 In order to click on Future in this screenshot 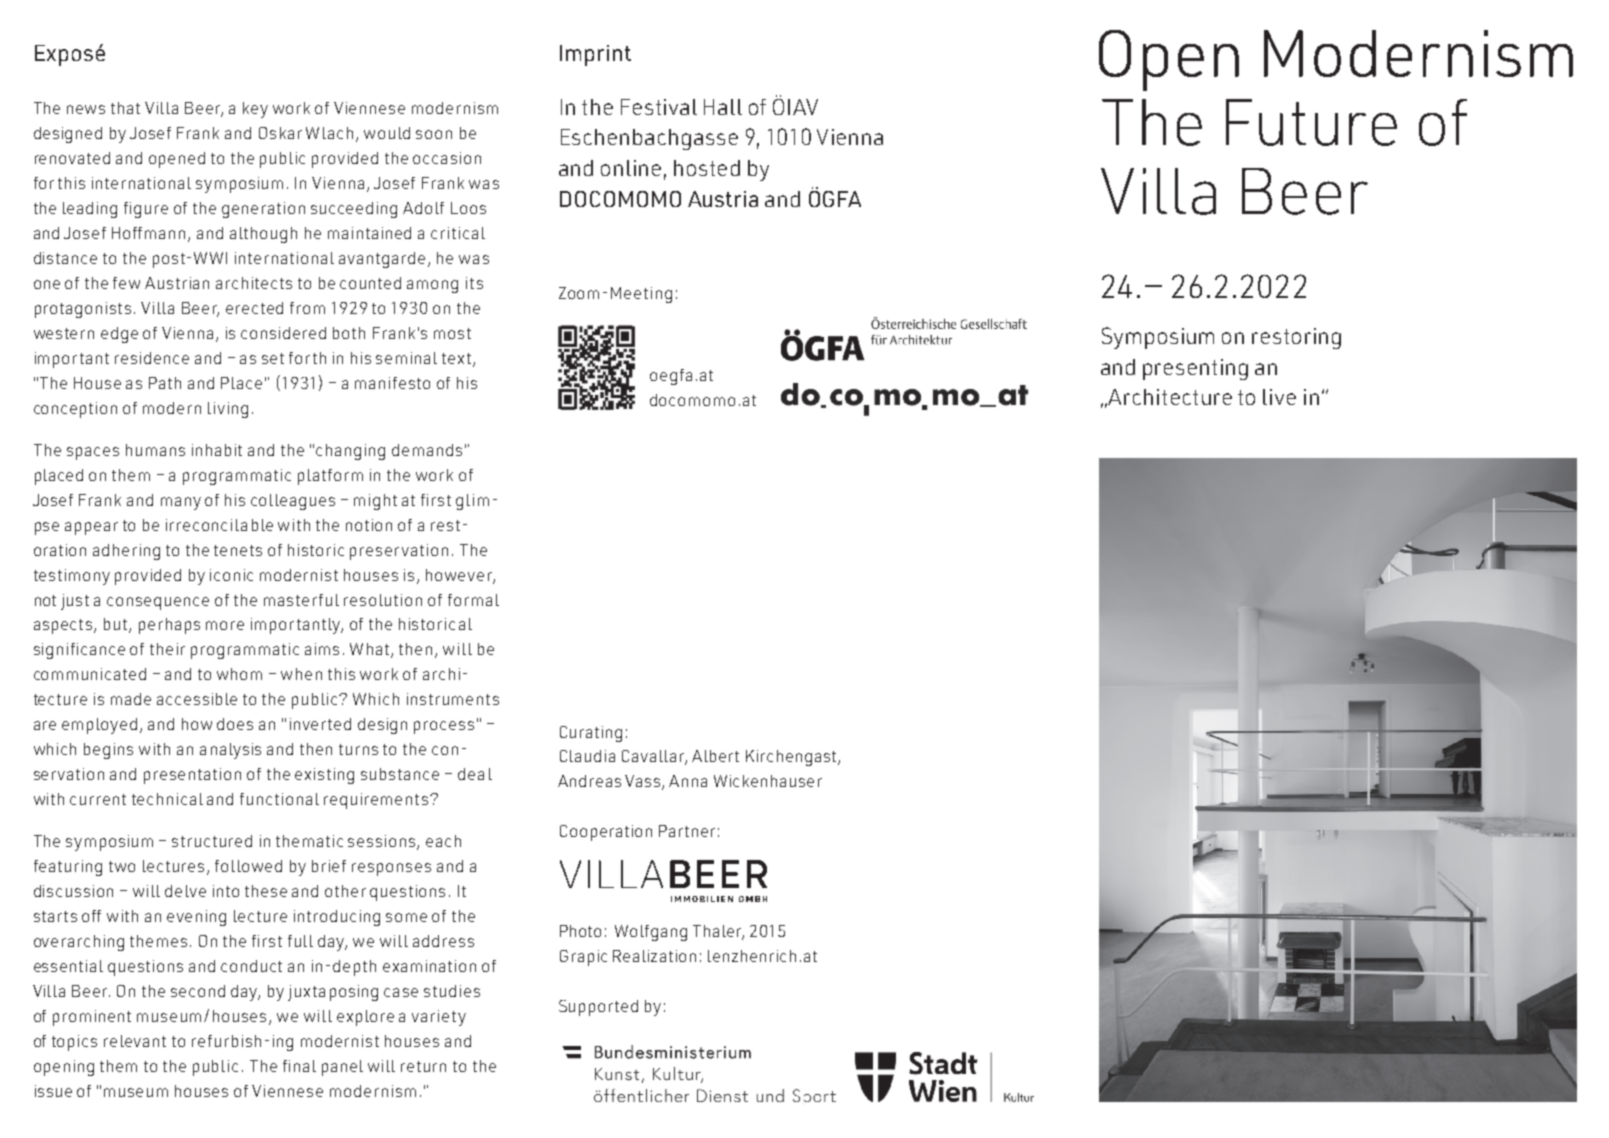, I will do `click(1311, 122)`.
